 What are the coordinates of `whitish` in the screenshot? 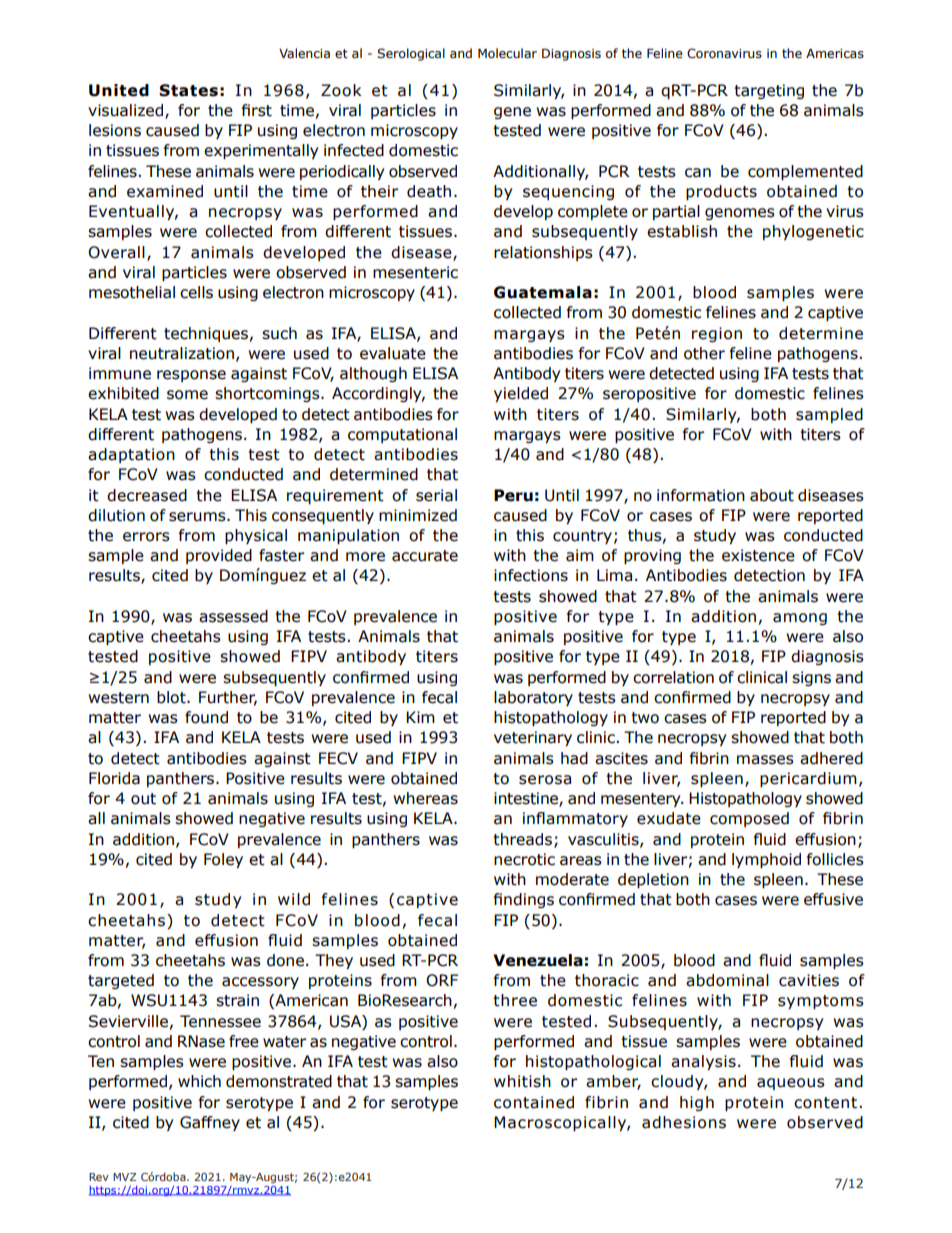 It's located at (522, 1081).
